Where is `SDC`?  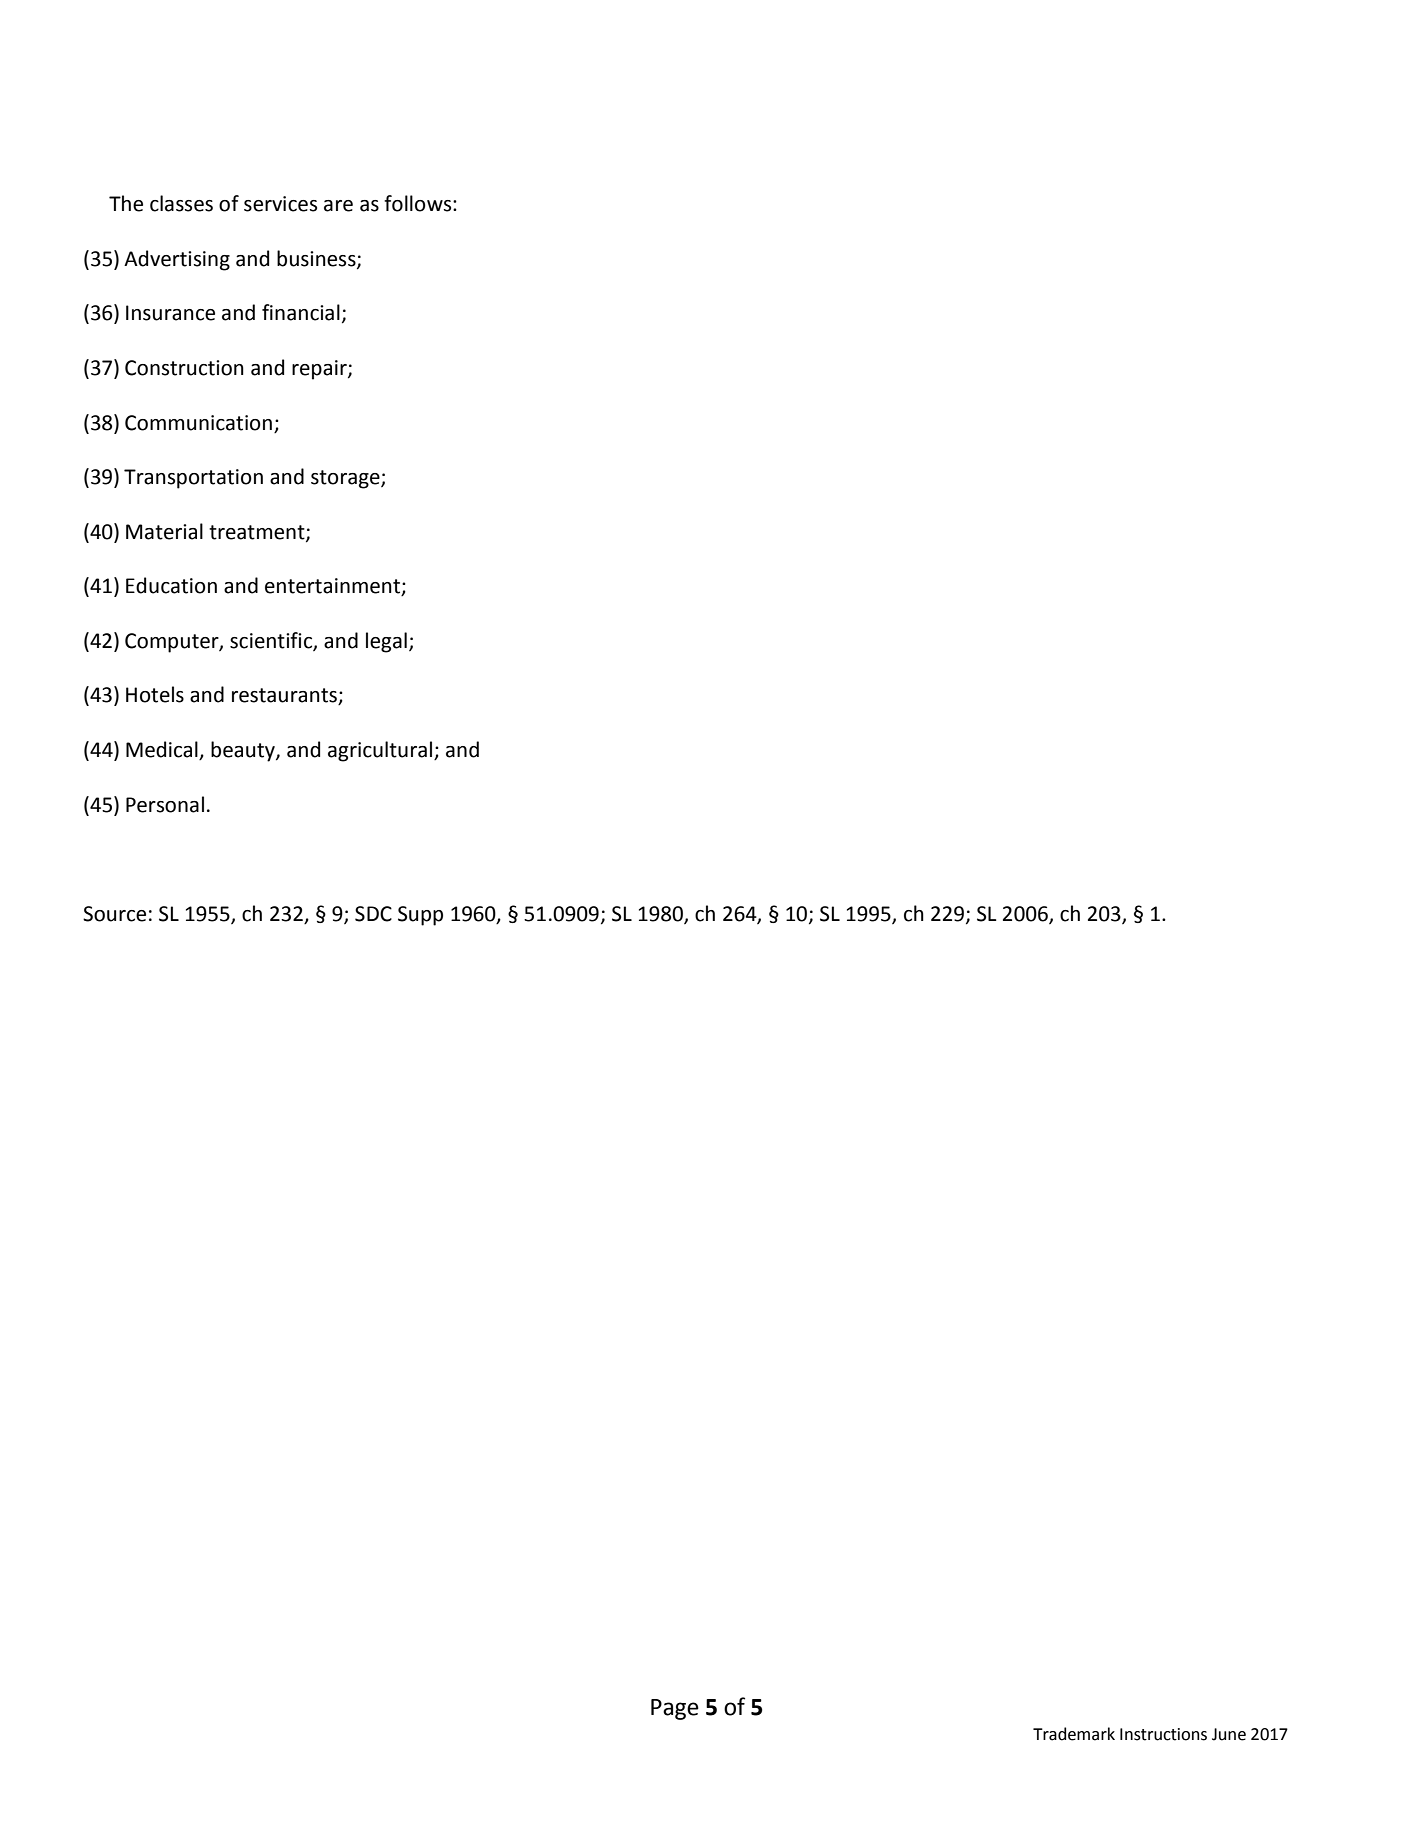
SDC is located at coordinates (373, 914).
